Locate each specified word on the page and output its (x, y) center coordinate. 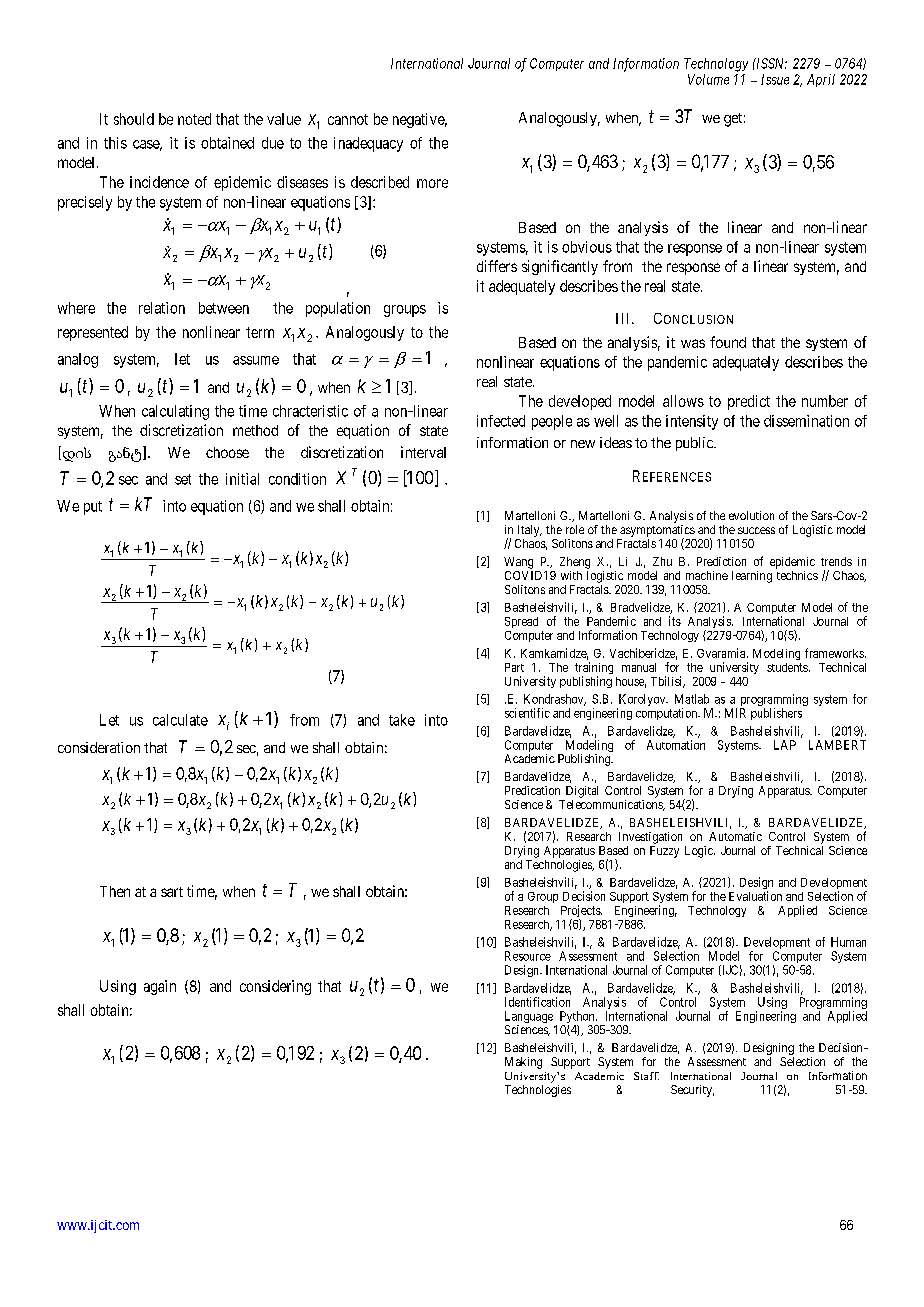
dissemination (806, 421)
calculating (175, 412)
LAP (785, 745)
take (402, 720)
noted (194, 119)
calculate (180, 720)
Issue (775, 79)
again (160, 987)
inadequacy (368, 144)
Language (529, 1018)
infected (501, 421)
